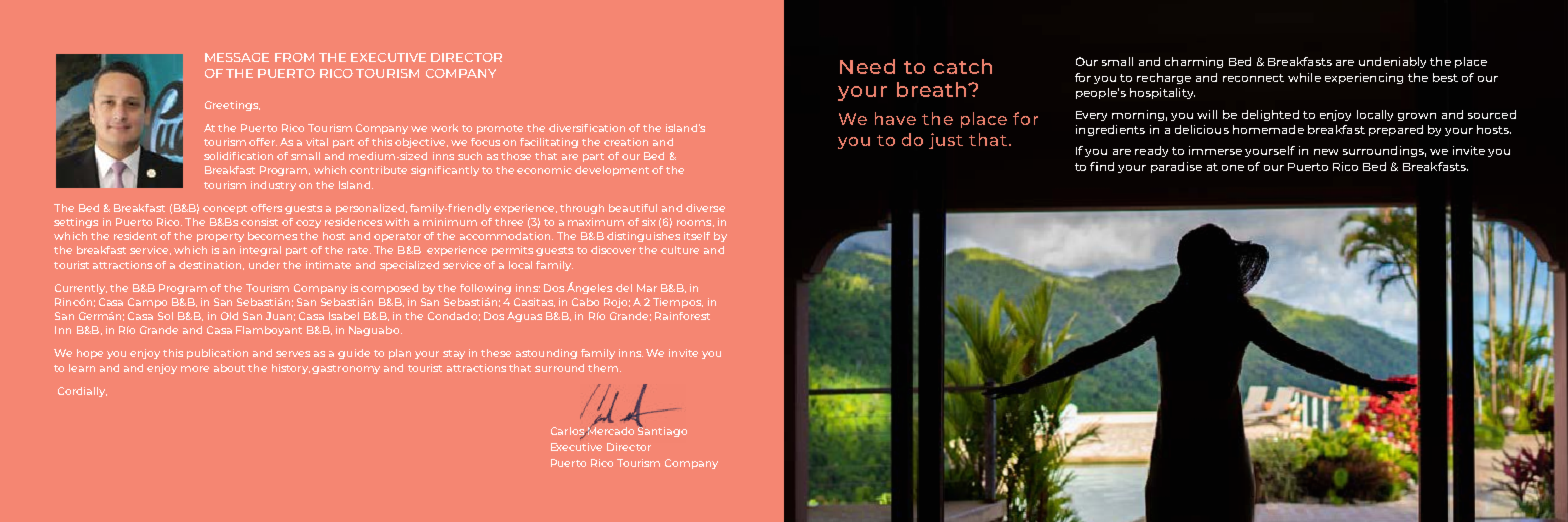 The image size is (1568, 522). Describe the element at coordinates (647, 288) in the screenshot. I see `Mar` at that location.
